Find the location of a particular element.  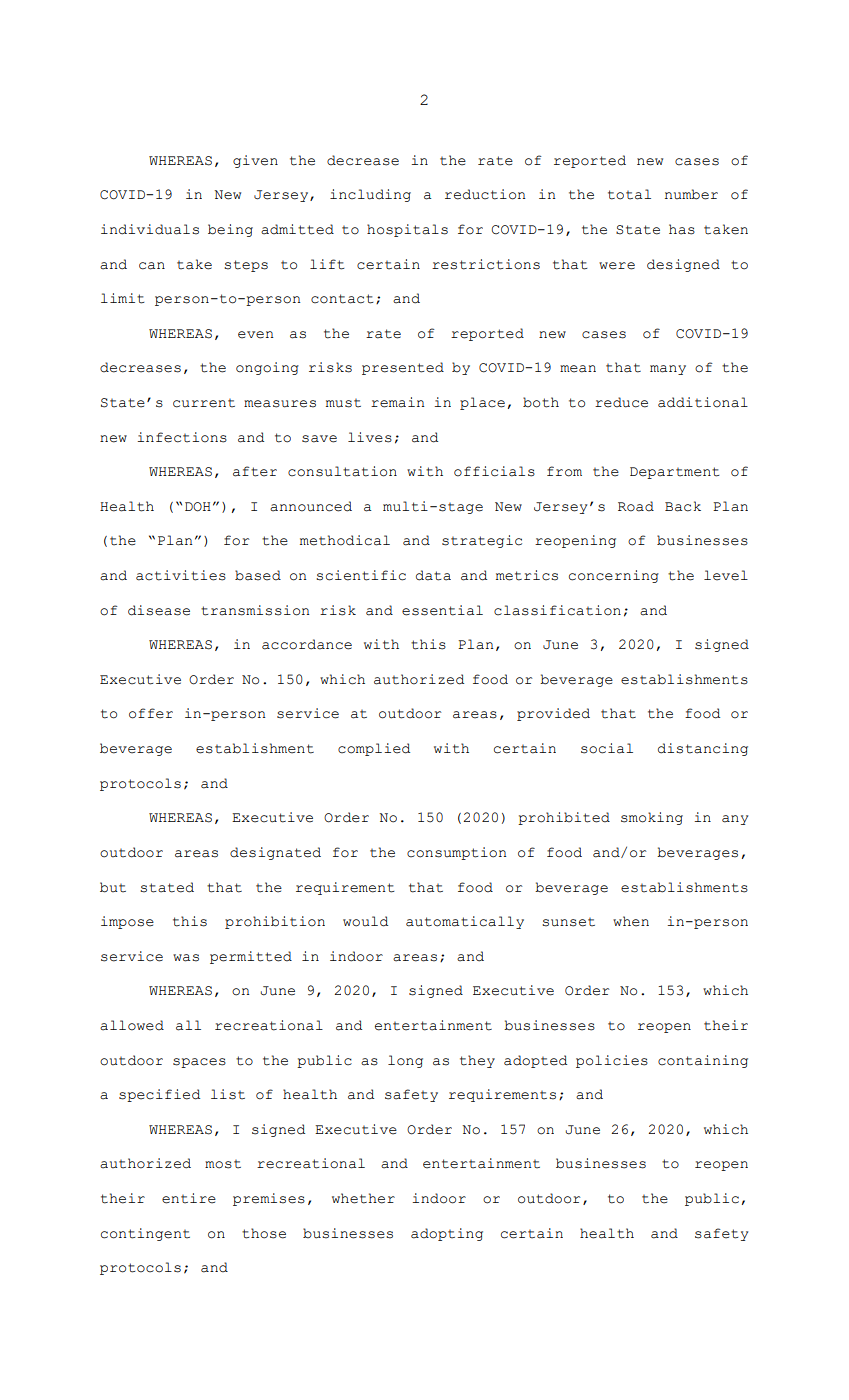

social is located at coordinates (607, 748).
